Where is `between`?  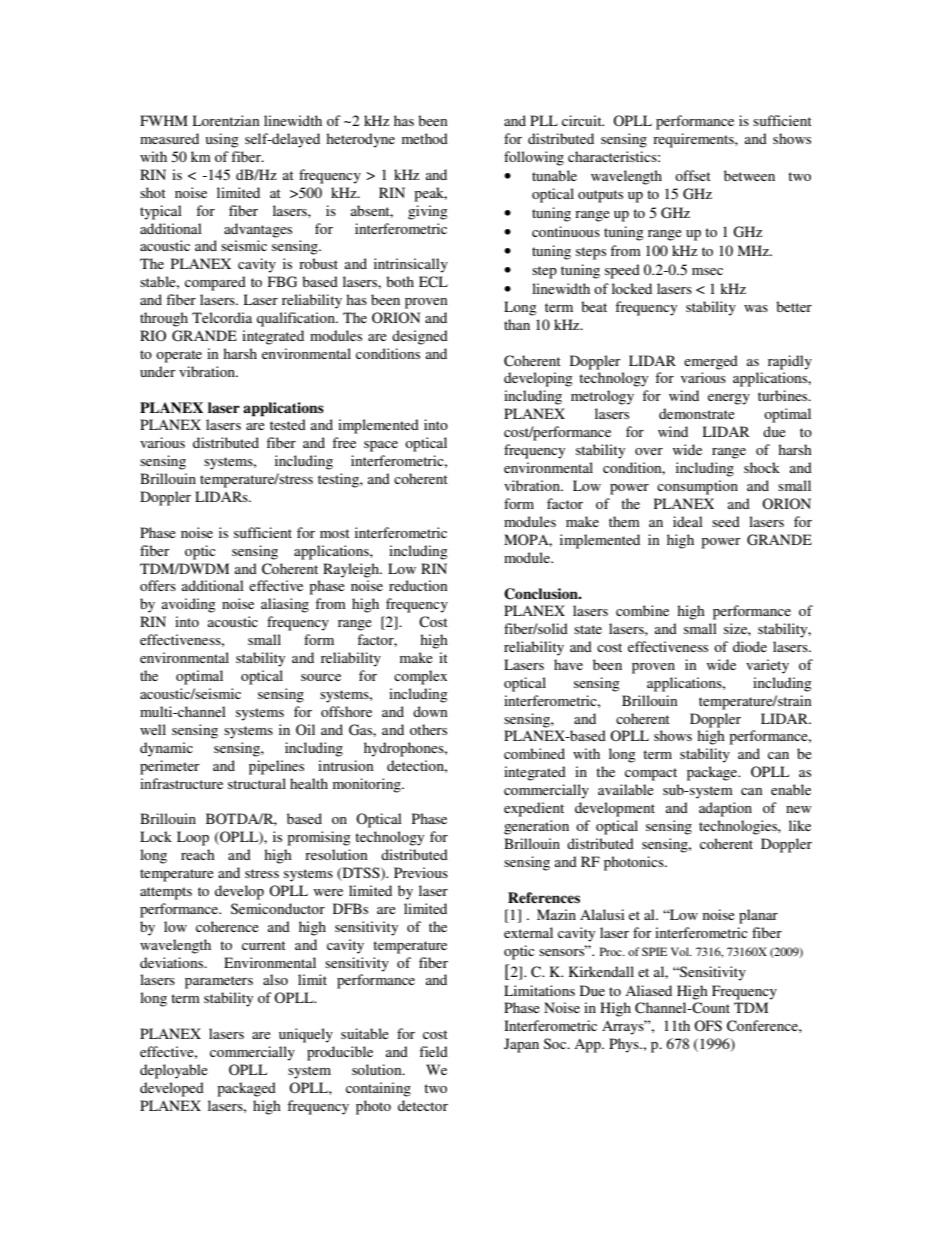 between is located at coordinates (749, 175).
